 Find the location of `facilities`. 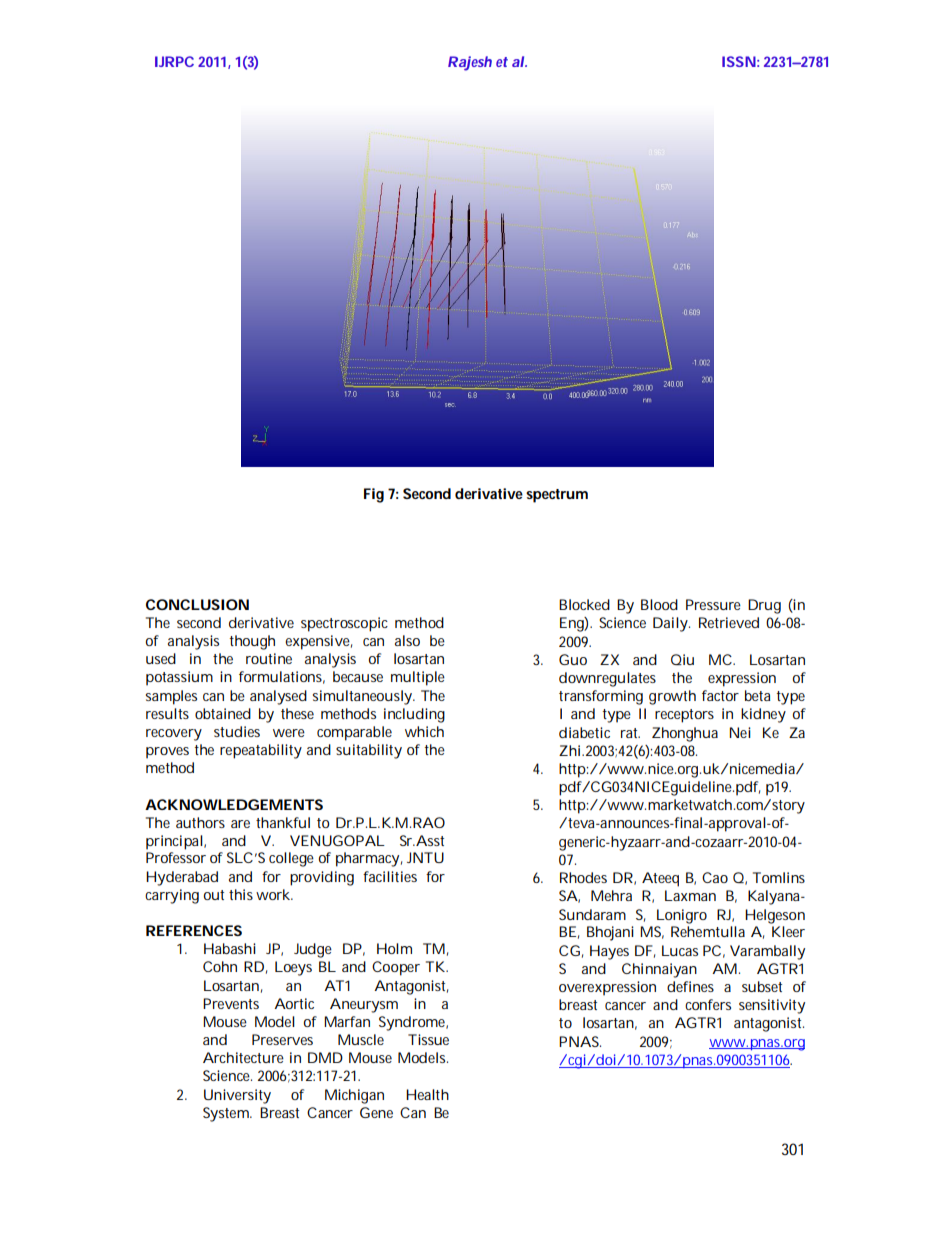

facilities is located at coordinates (390, 876).
